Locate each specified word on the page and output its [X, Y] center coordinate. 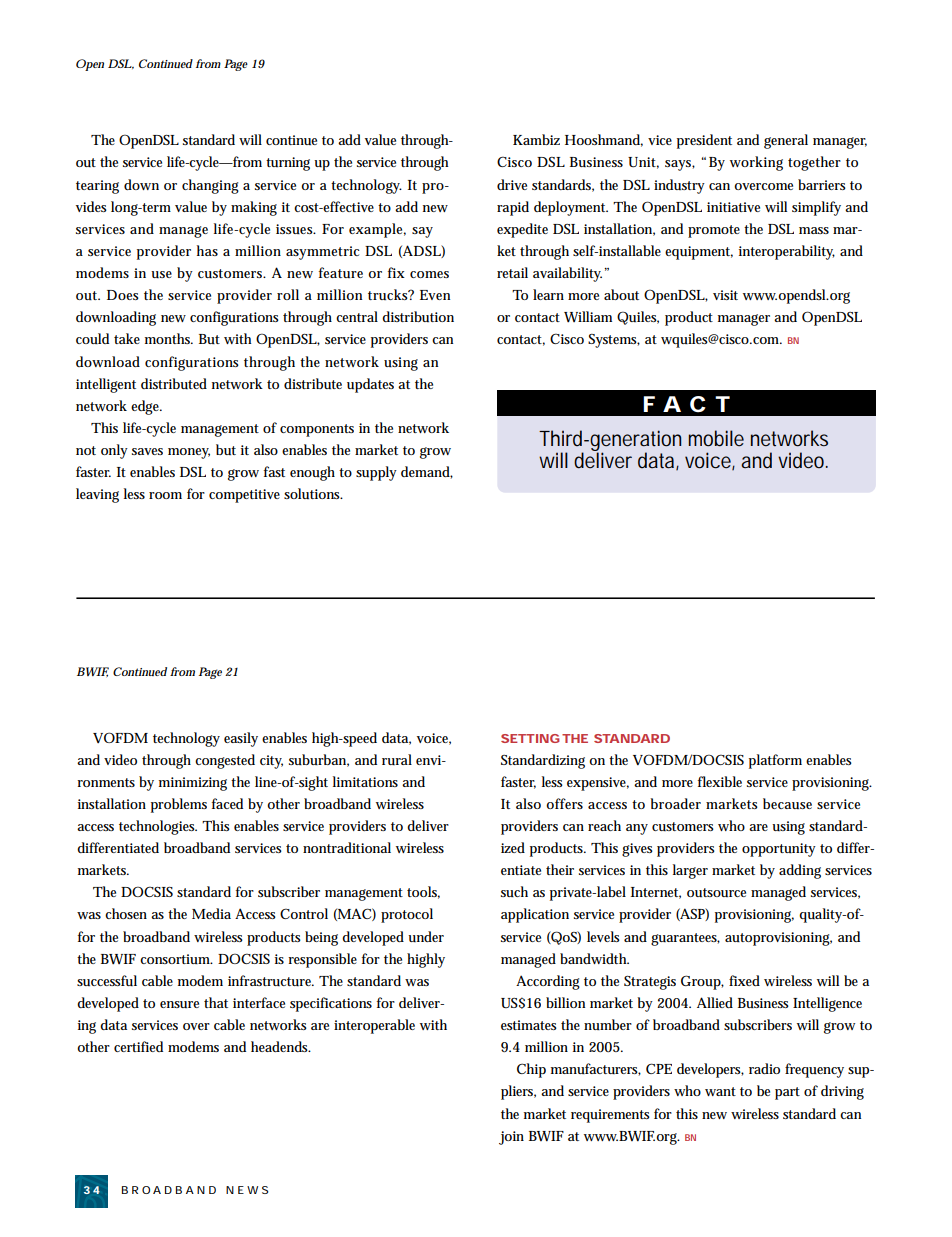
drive [512, 184]
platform [775, 761]
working [756, 163]
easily [241, 739]
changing [210, 186]
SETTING [530, 738]
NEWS [247, 1190]
